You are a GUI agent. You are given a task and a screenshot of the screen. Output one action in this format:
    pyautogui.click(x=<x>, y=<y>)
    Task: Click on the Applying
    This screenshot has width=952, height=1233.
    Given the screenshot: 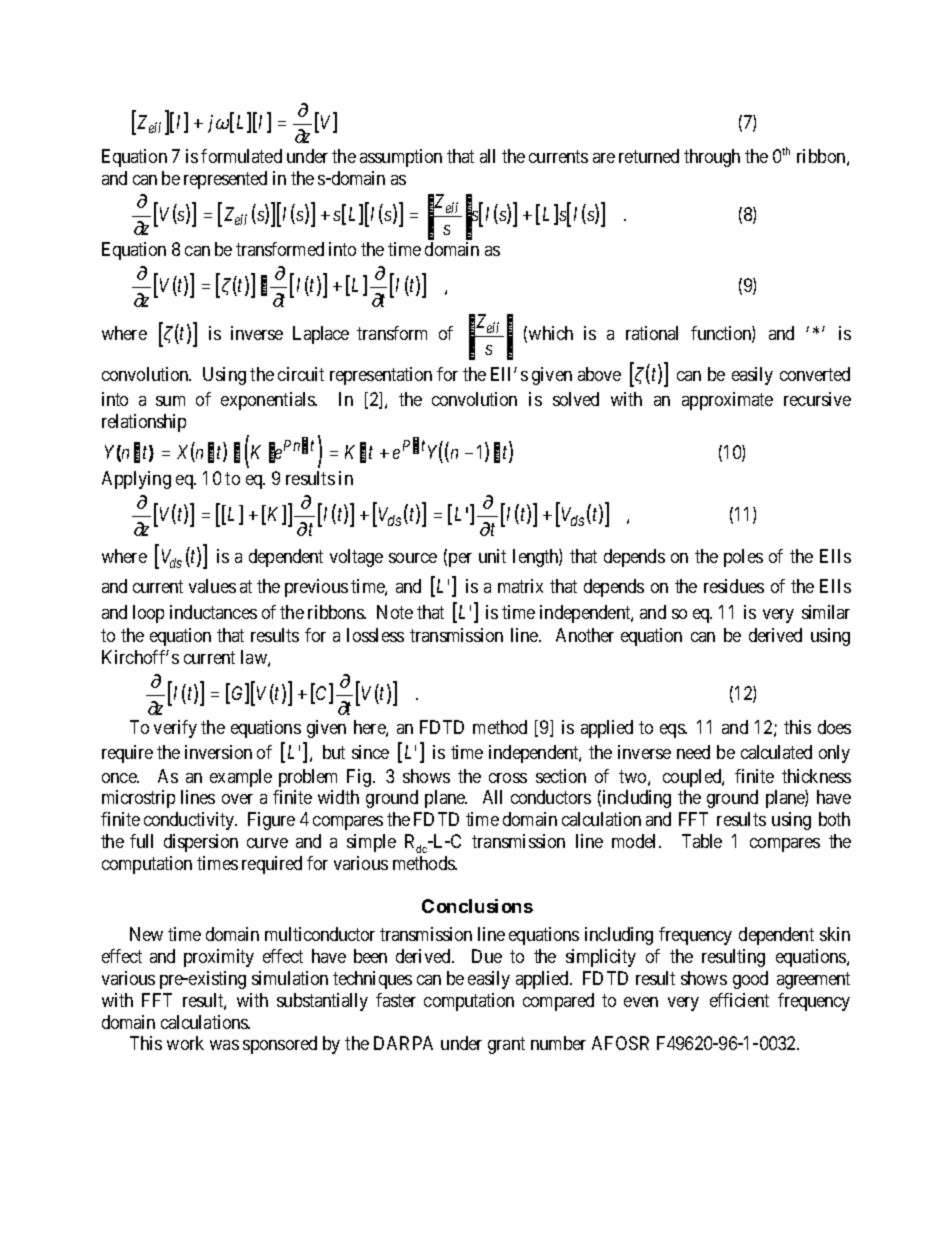 What is the action you would take?
    pyautogui.click(x=136, y=480)
